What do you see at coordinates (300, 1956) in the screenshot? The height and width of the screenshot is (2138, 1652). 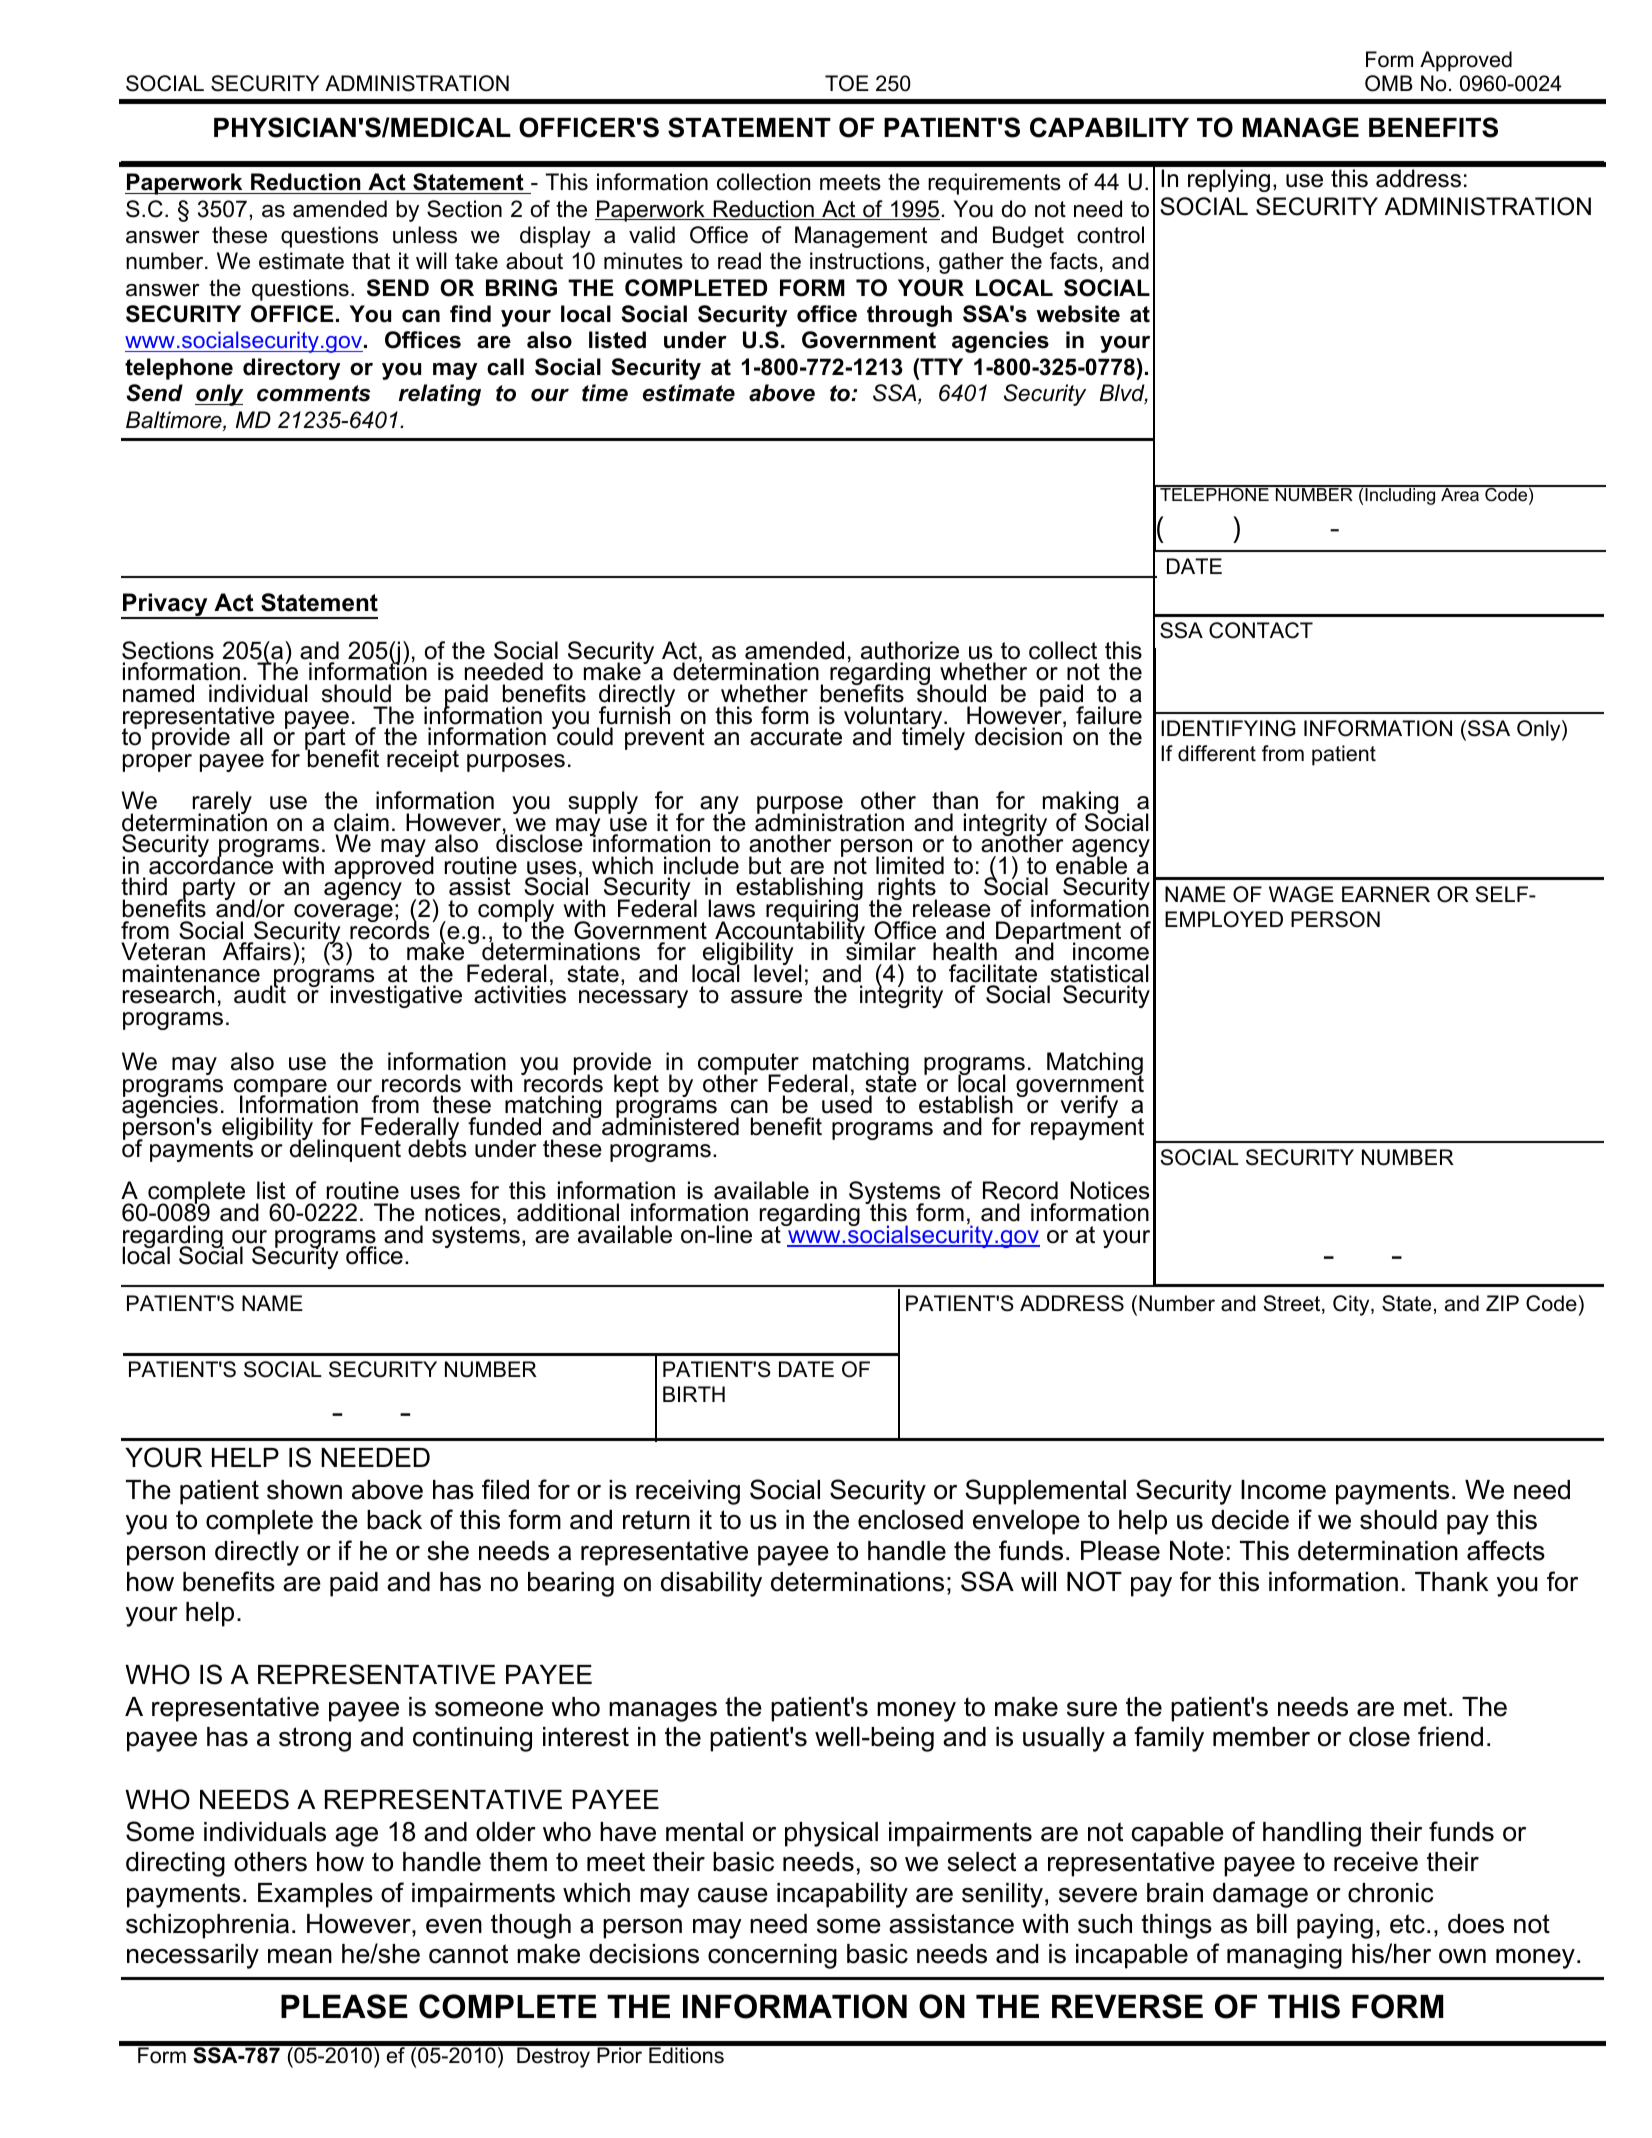 I see `mean` at bounding box center [300, 1956].
